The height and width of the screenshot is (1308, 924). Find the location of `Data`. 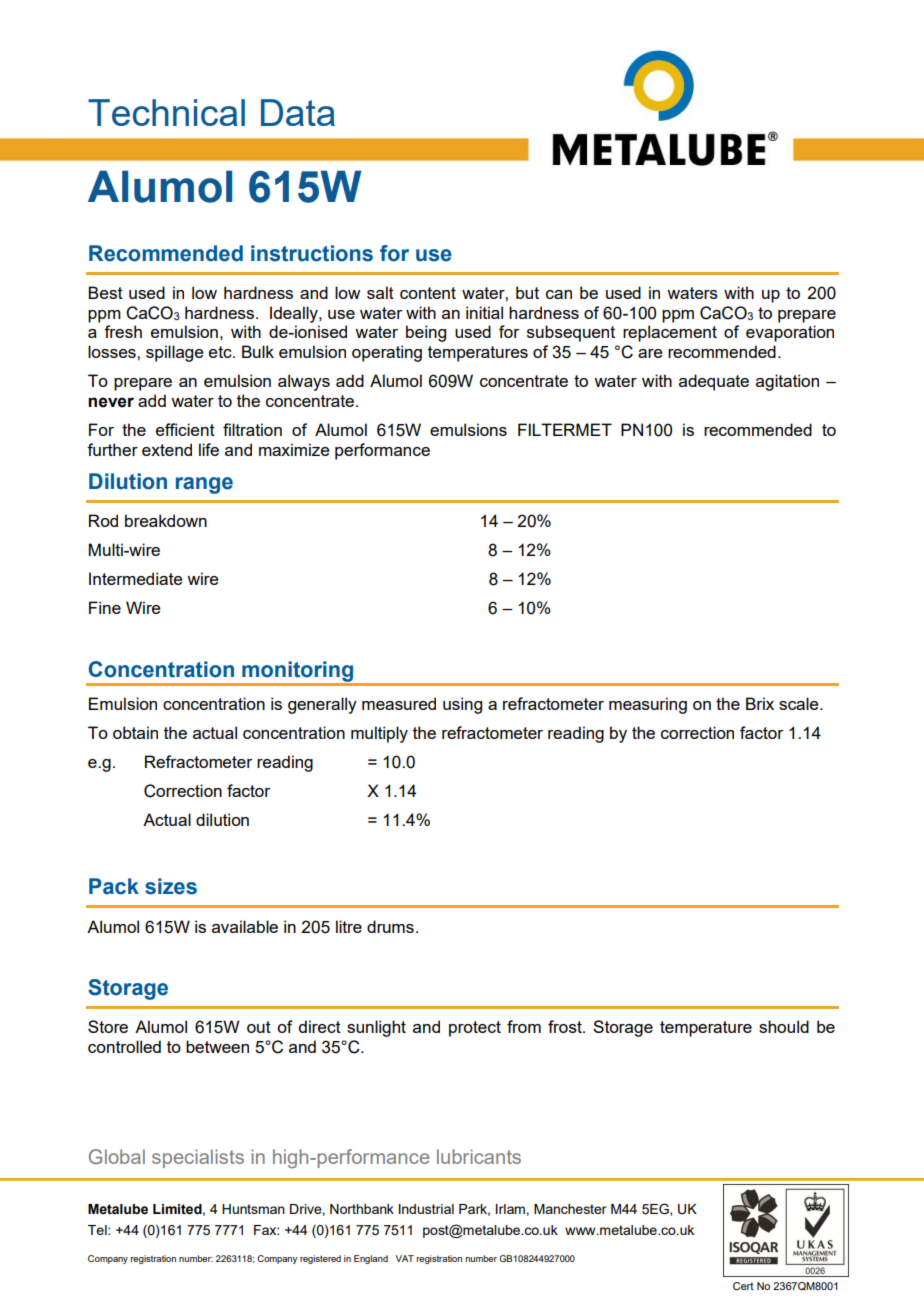

Data is located at coordinates (298, 112).
